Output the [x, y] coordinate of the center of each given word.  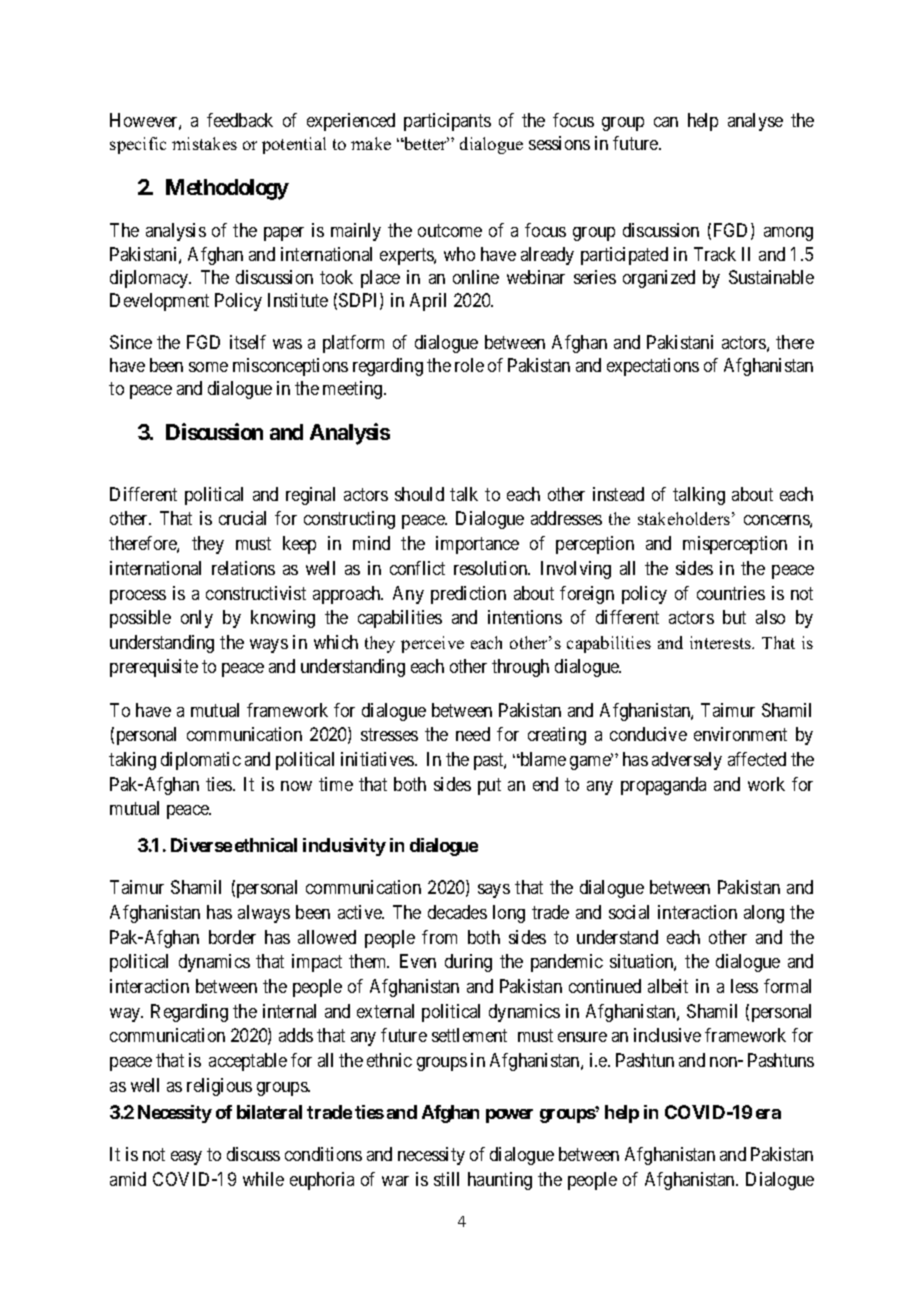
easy [186, 1158]
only [197, 619]
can [666, 122]
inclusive [667, 1035]
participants [447, 122]
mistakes [204, 143]
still [446, 1179]
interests [722, 642]
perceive [432, 644]
